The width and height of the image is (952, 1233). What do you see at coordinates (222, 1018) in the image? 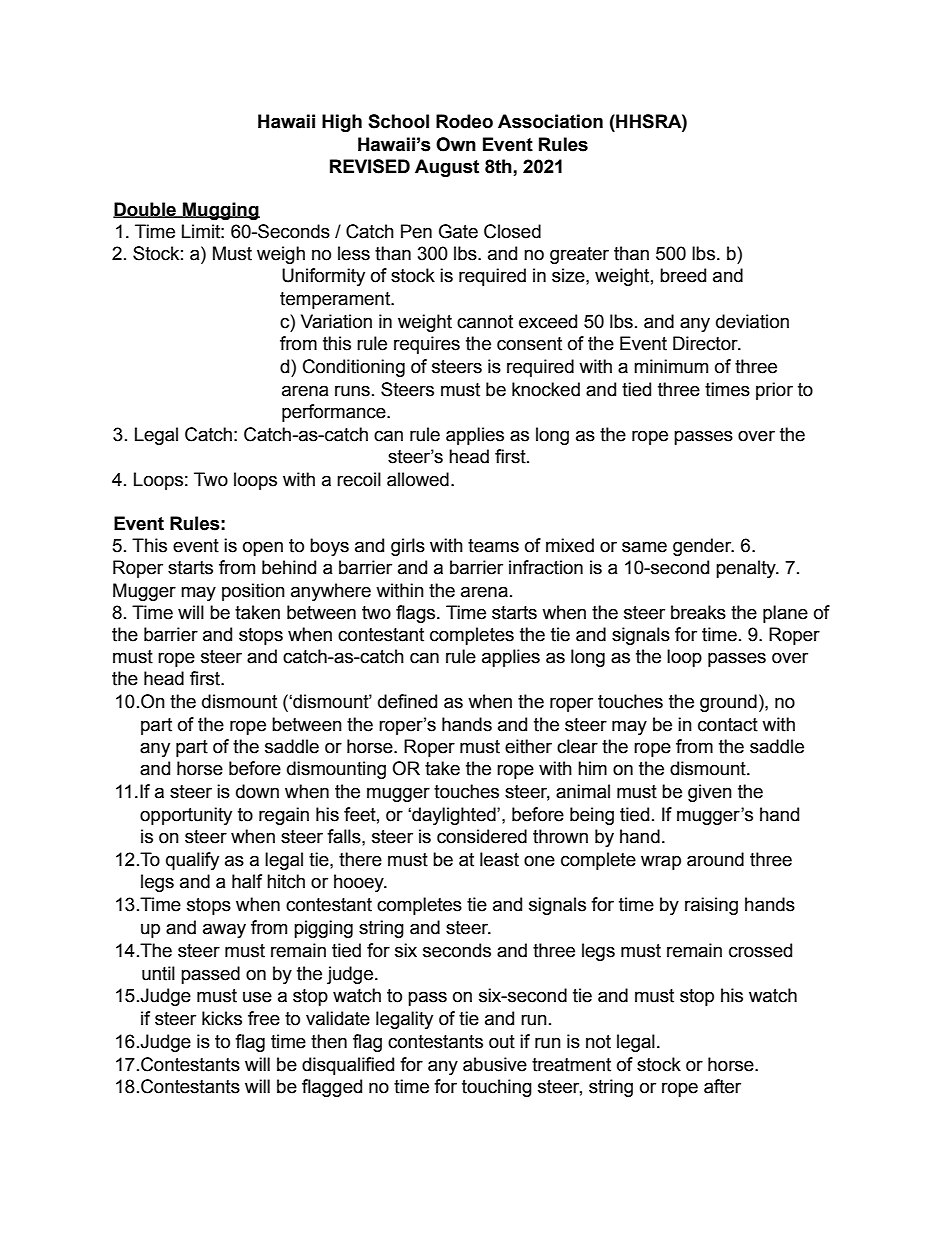
I see `kicks` at bounding box center [222, 1018].
